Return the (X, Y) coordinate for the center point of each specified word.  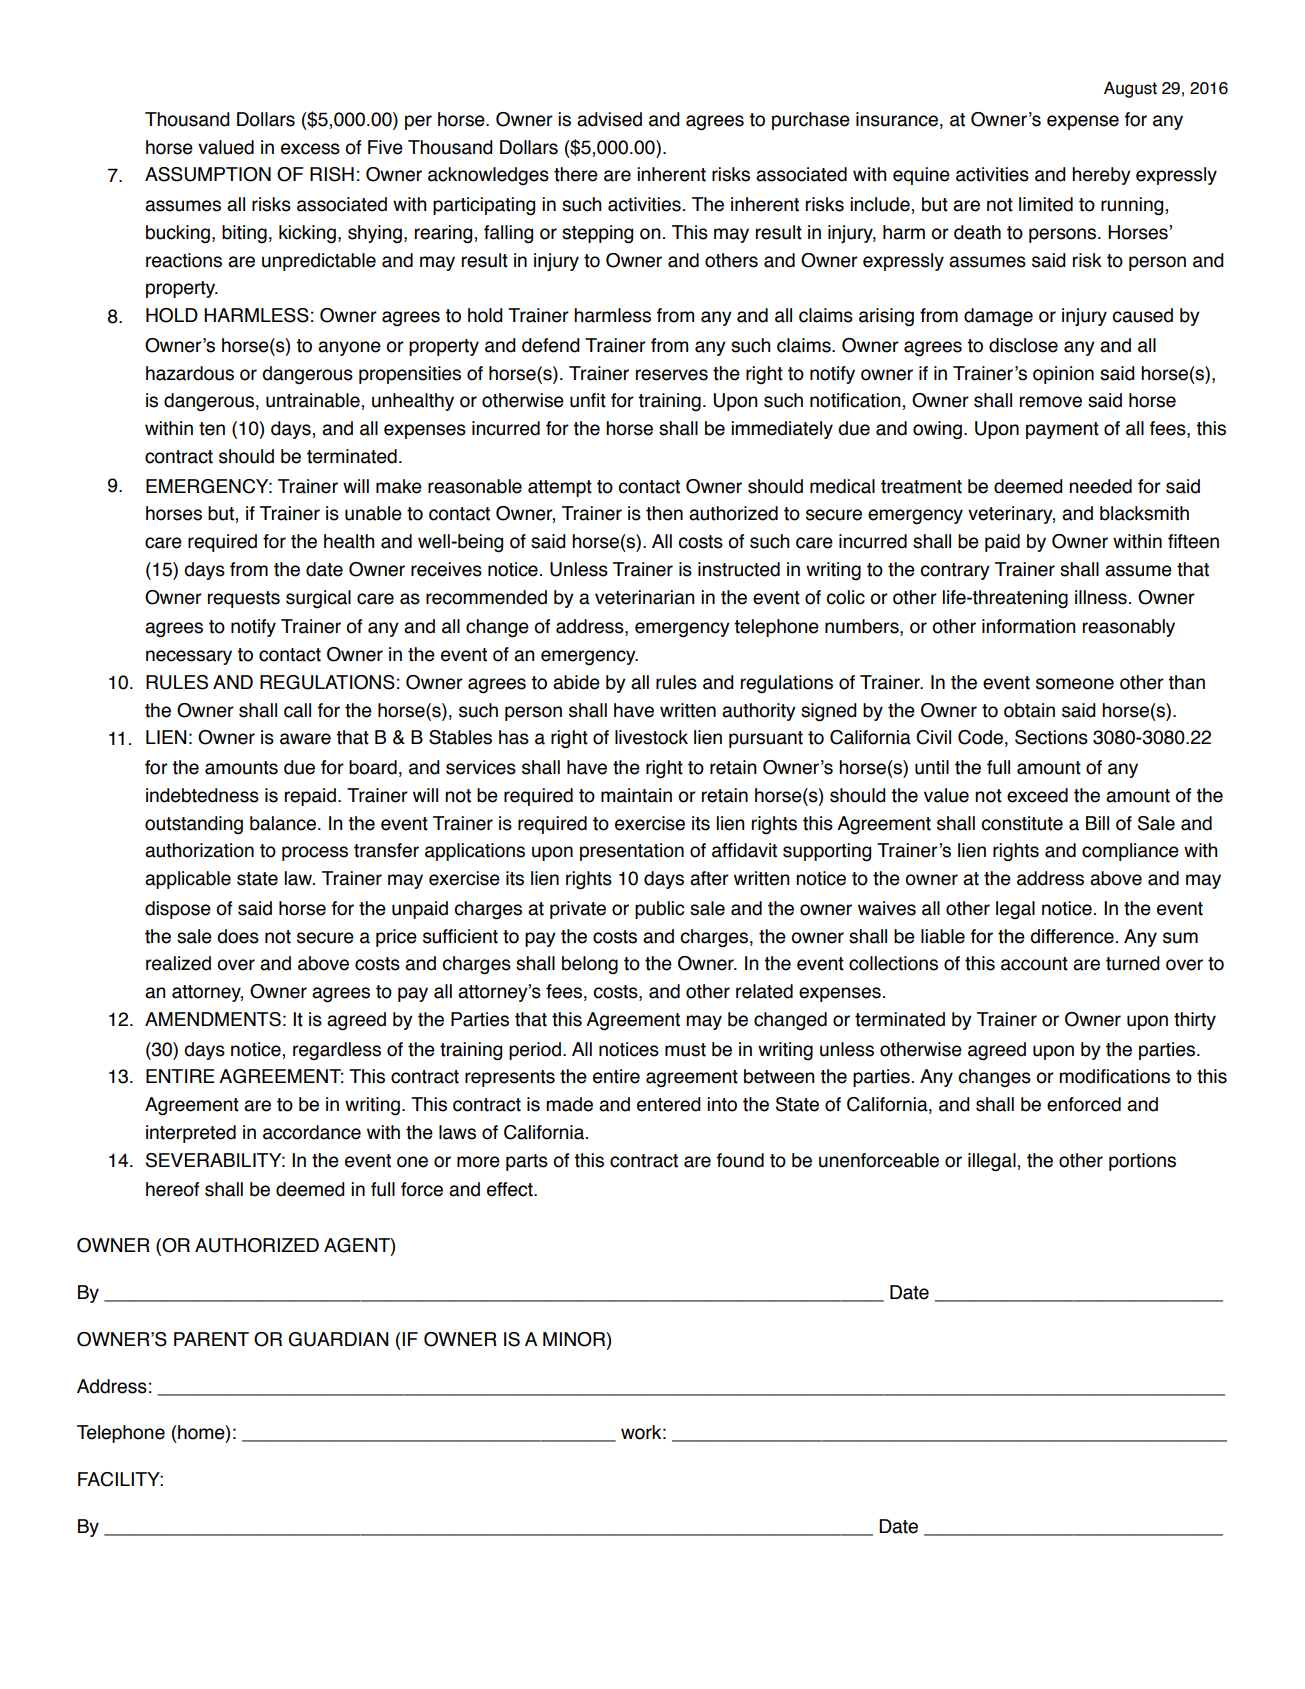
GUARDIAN (338, 1339)
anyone (349, 348)
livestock (651, 737)
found (740, 1160)
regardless (337, 1051)
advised (609, 119)
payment (1062, 430)
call (297, 710)
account (1034, 964)
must (685, 1050)
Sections (1051, 737)
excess (310, 149)
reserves (672, 375)
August (1130, 89)
